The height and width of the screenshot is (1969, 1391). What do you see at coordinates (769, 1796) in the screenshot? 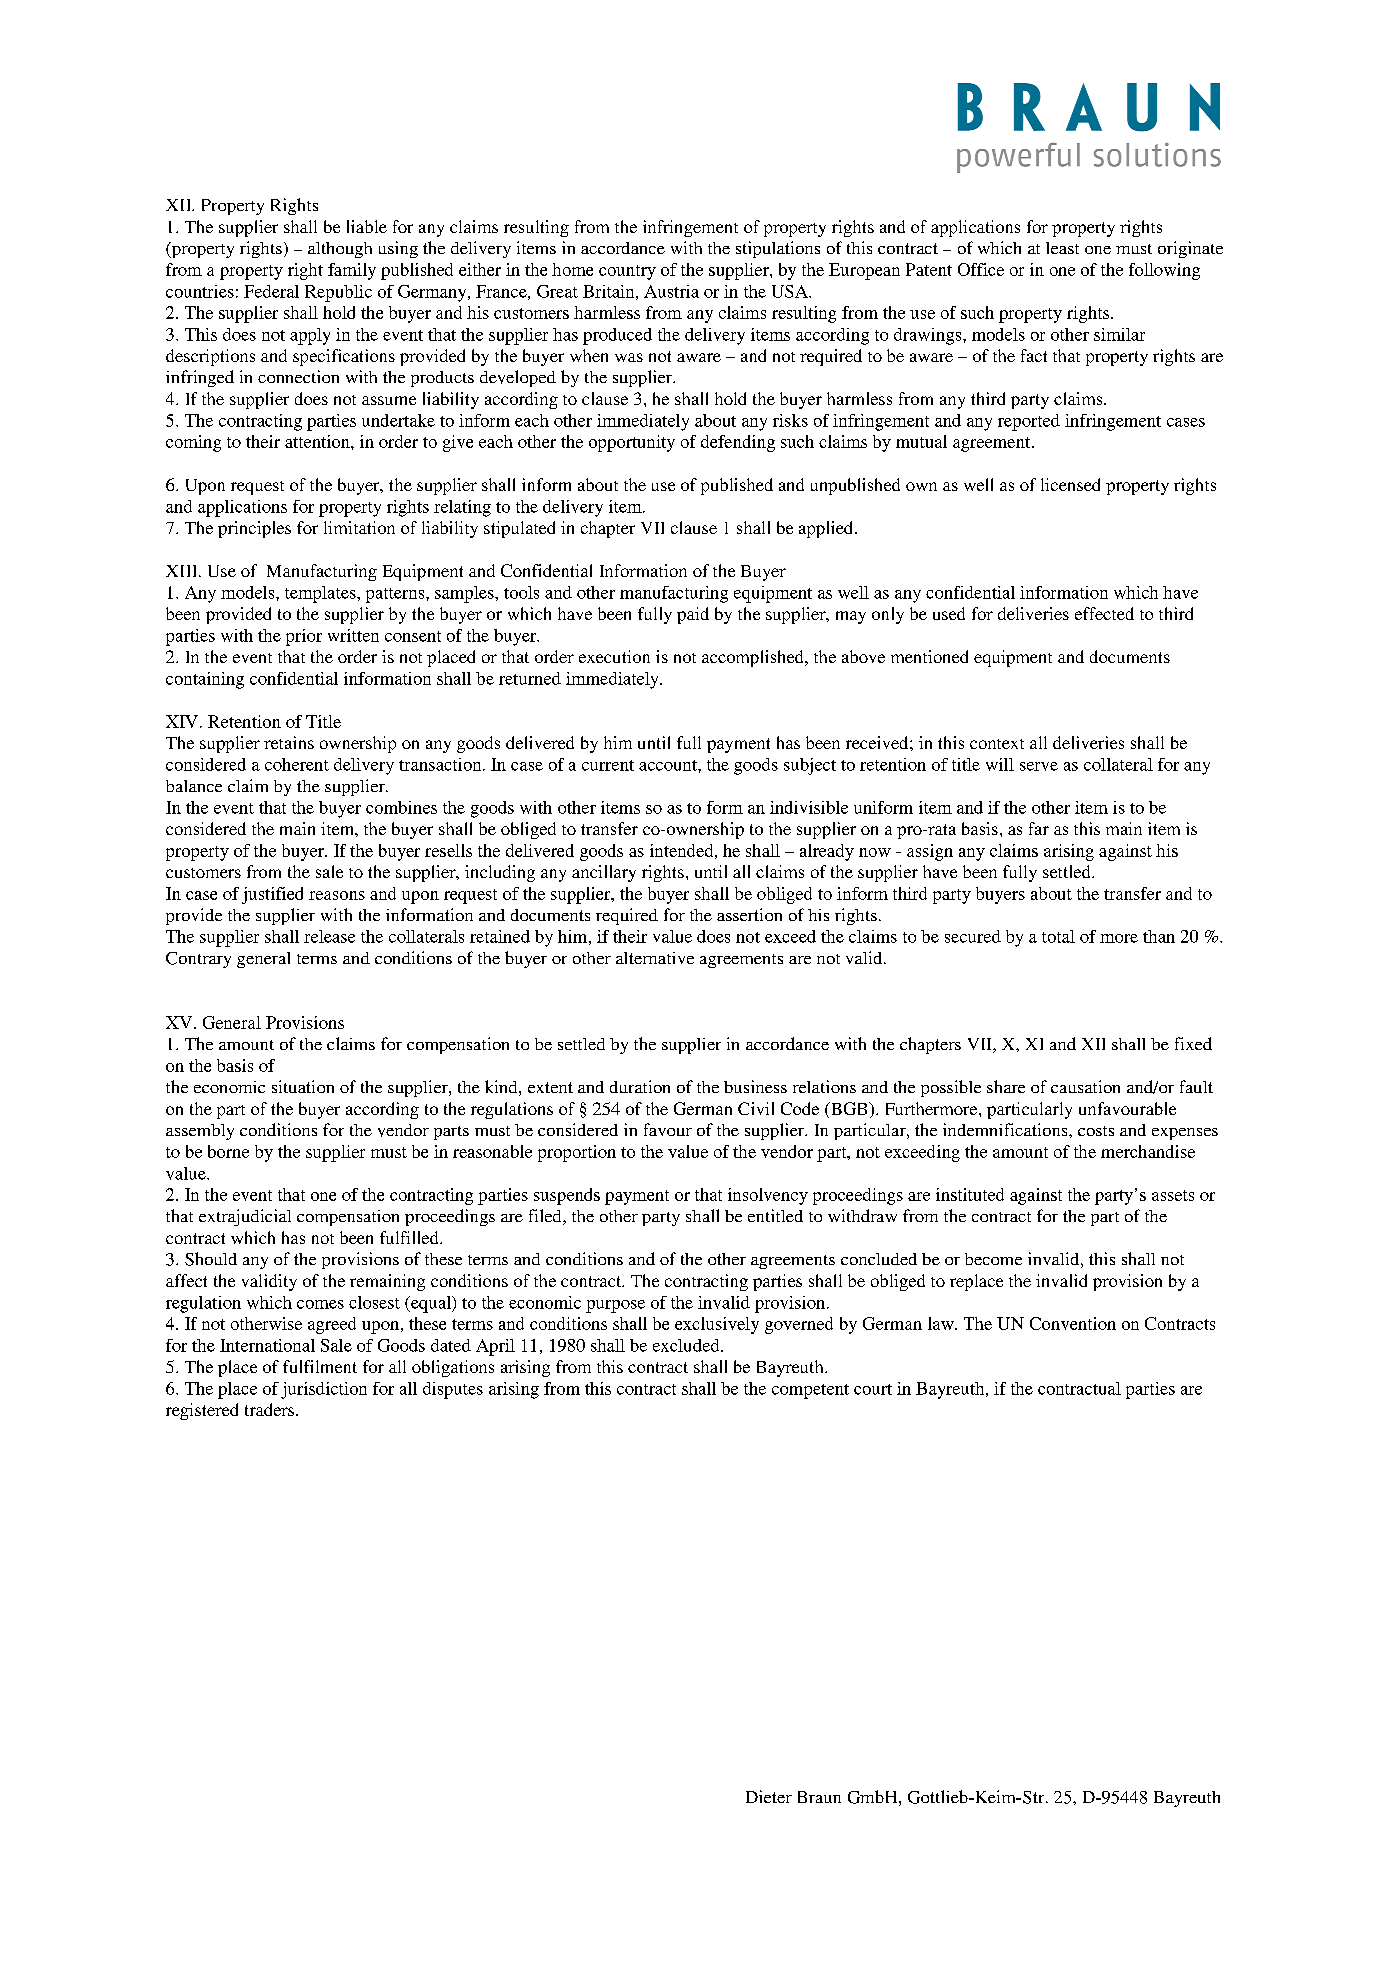
I see `Dieter` at bounding box center [769, 1796].
